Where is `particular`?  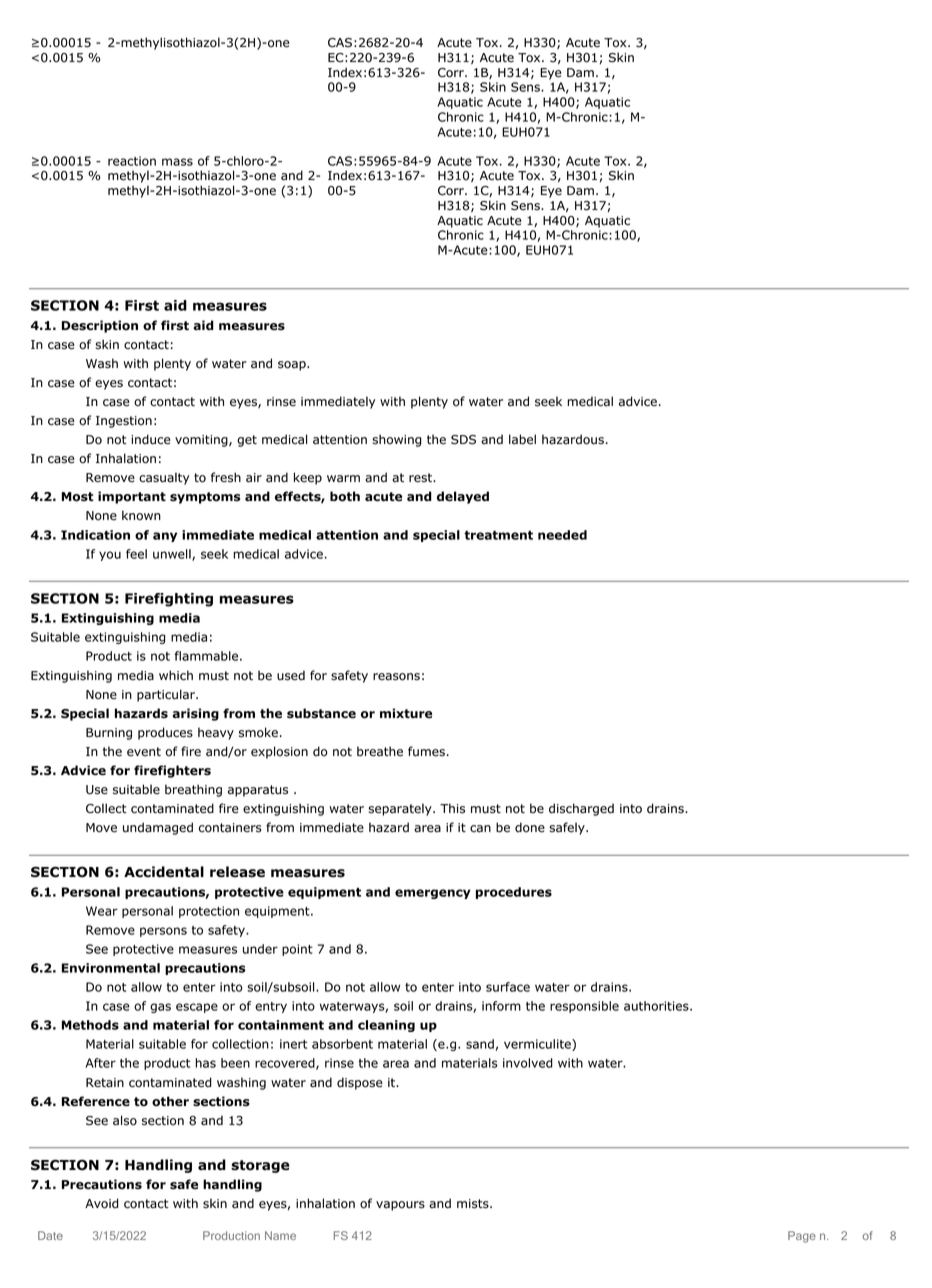
particular is located at coordinates (167, 695).
